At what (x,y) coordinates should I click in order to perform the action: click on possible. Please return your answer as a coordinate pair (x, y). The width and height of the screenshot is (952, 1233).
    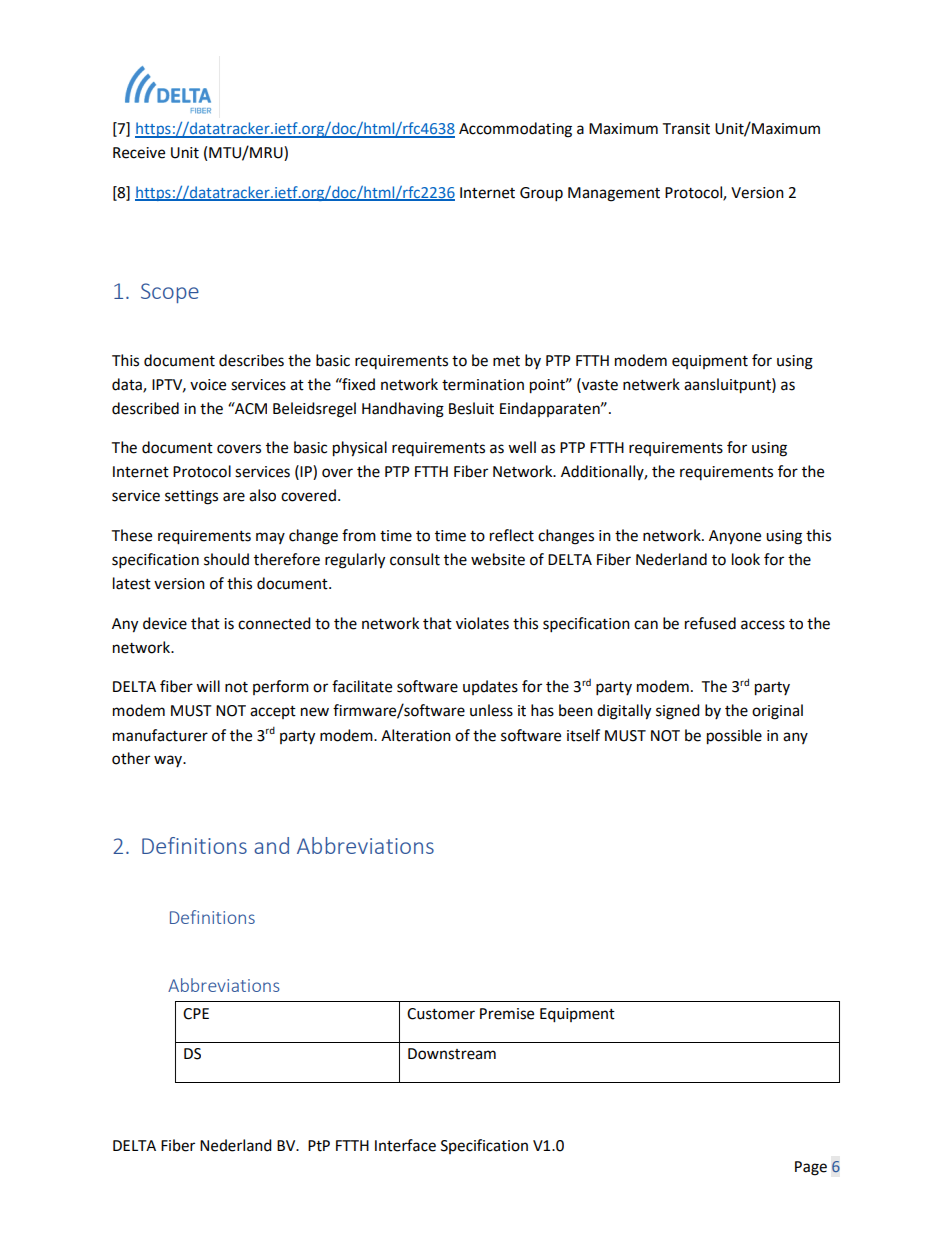
    Looking at the image, I should click on (734, 737).
